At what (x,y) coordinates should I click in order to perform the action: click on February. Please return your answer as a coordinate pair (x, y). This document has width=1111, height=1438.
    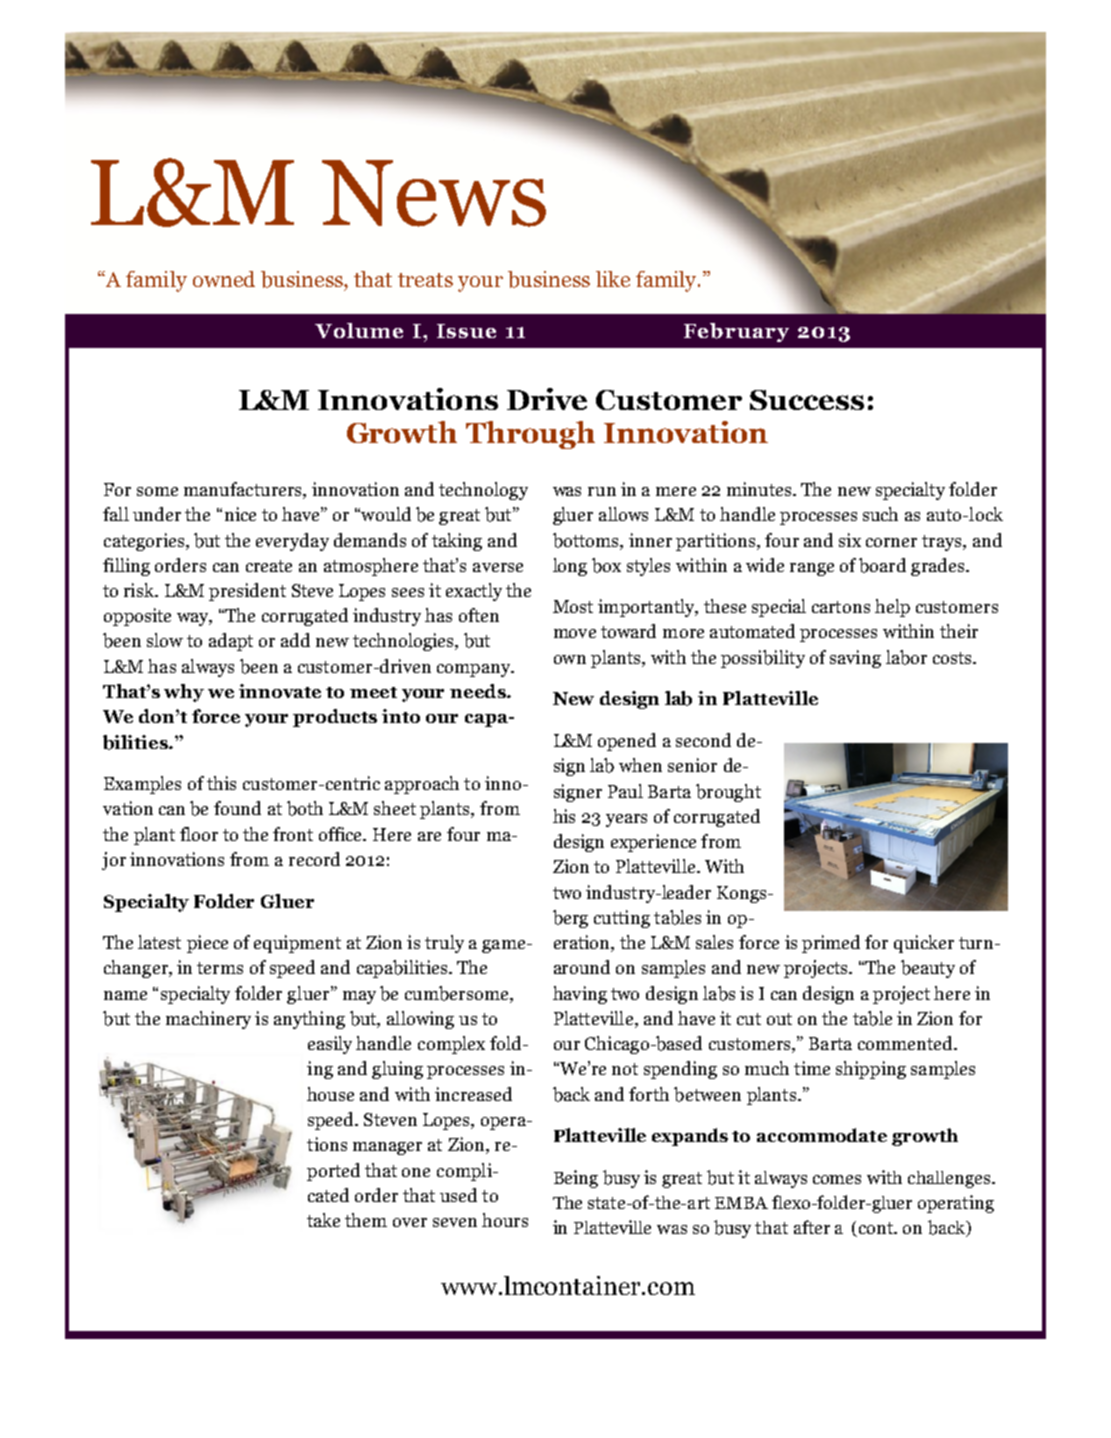
    Looking at the image, I should click on (736, 332).
